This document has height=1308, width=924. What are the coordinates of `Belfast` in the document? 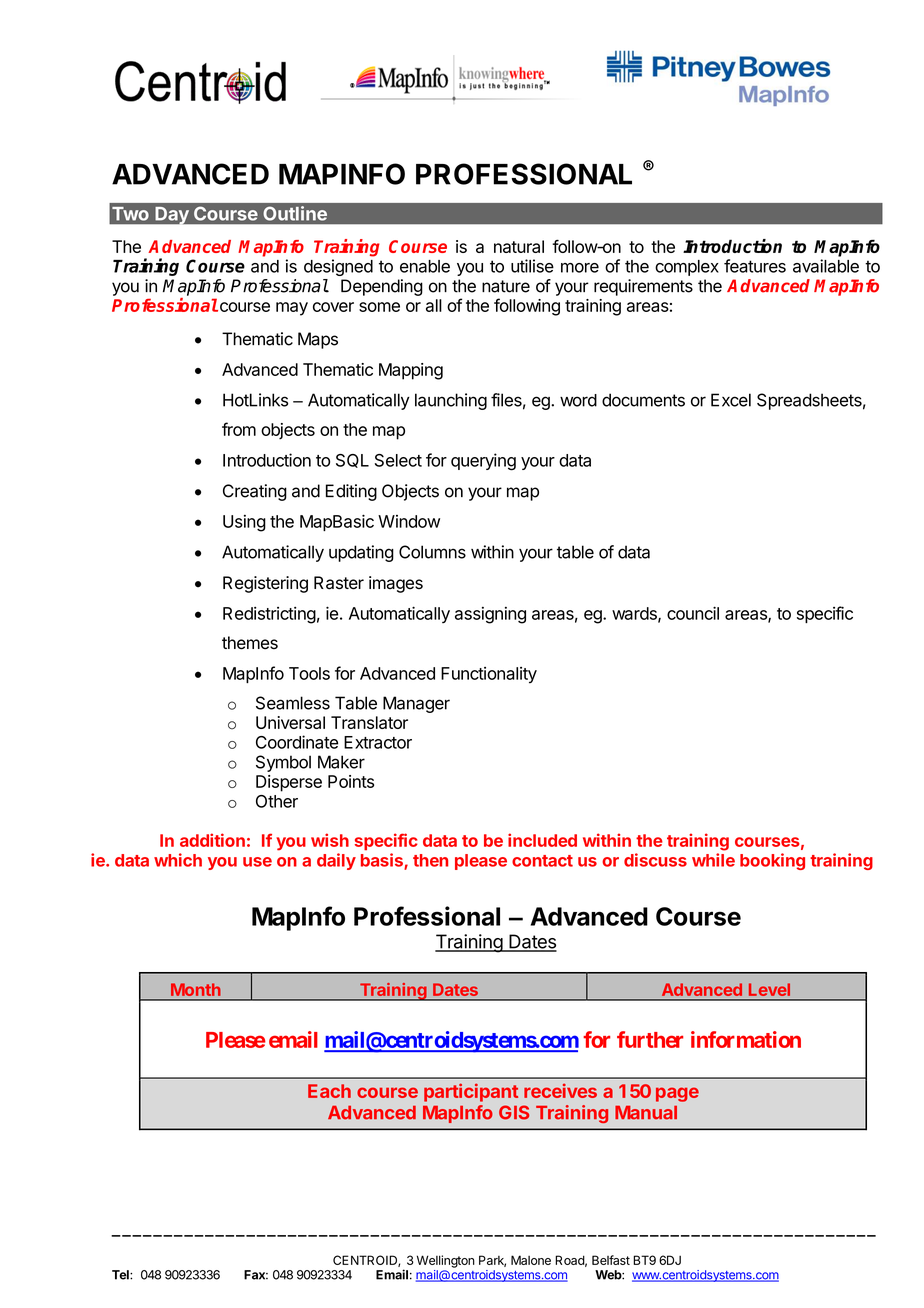 It's located at (611, 1260).
